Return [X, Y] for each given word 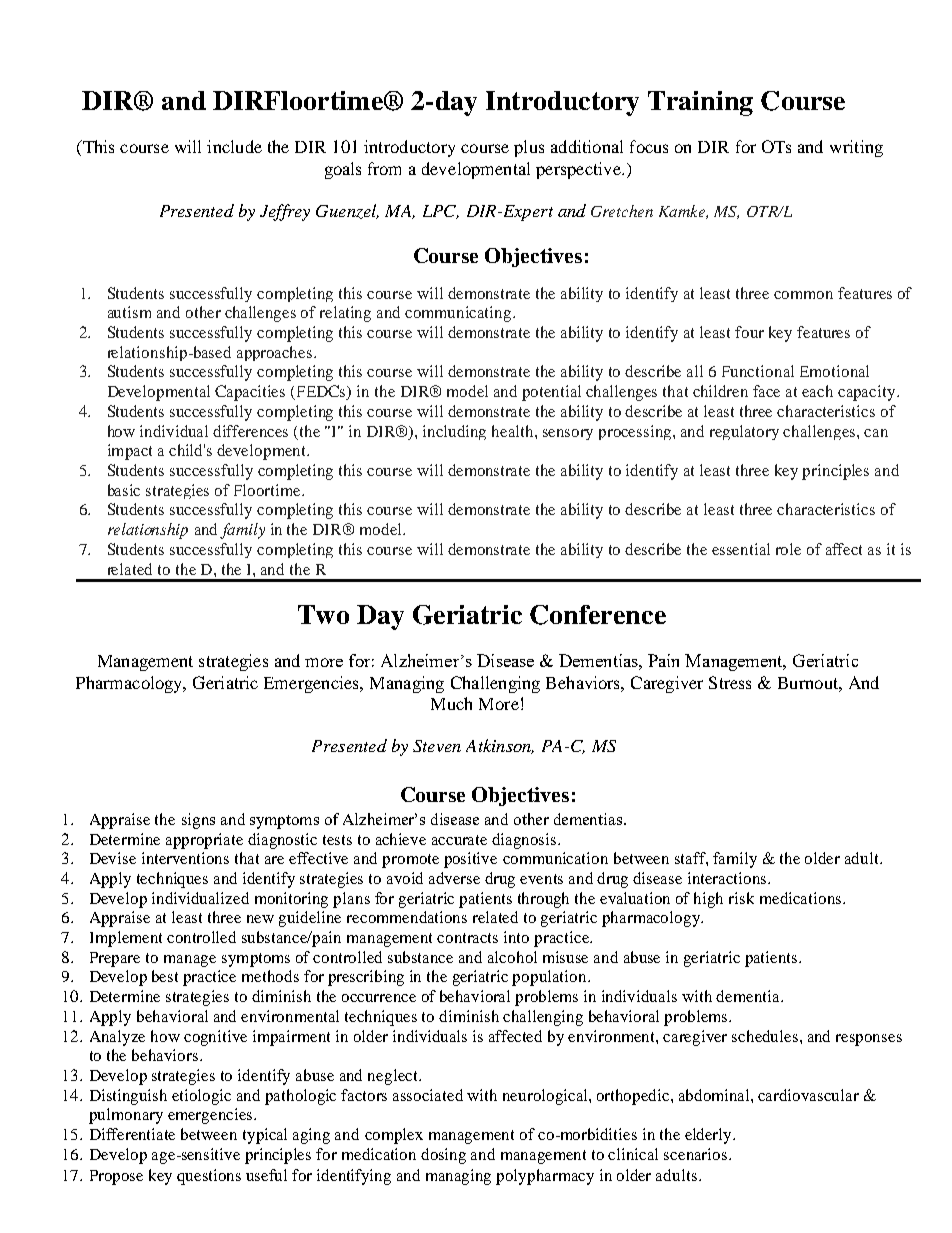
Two [323, 614]
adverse [454, 878]
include [234, 146]
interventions [185, 858]
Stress [730, 682]
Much [451, 703]
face [766, 391]
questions [209, 1177]
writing [856, 148]
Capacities [250, 393]
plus [529, 148]
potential [551, 393]
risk [741, 898]
